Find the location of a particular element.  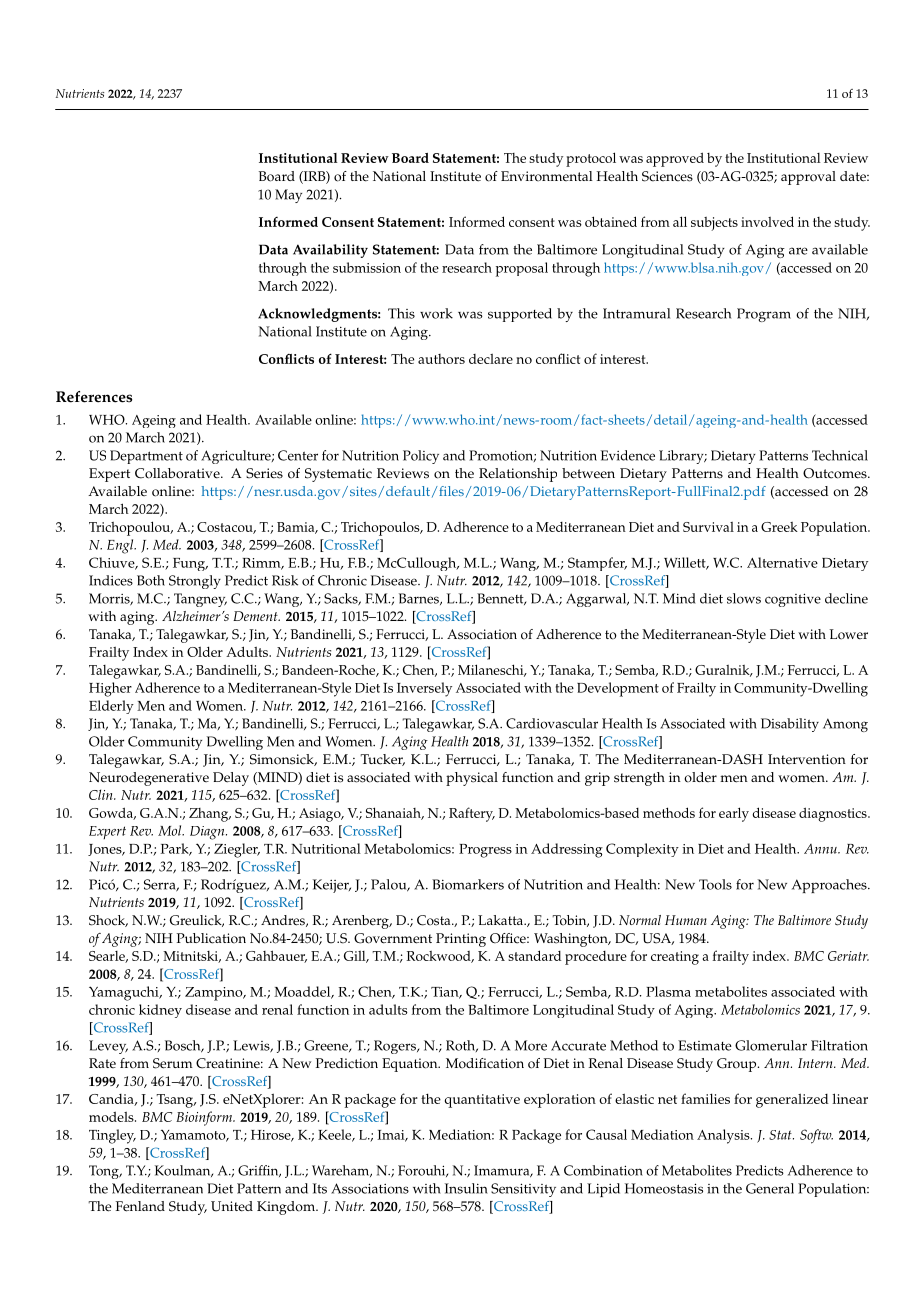

creating is located at coordinates (675, 958).
